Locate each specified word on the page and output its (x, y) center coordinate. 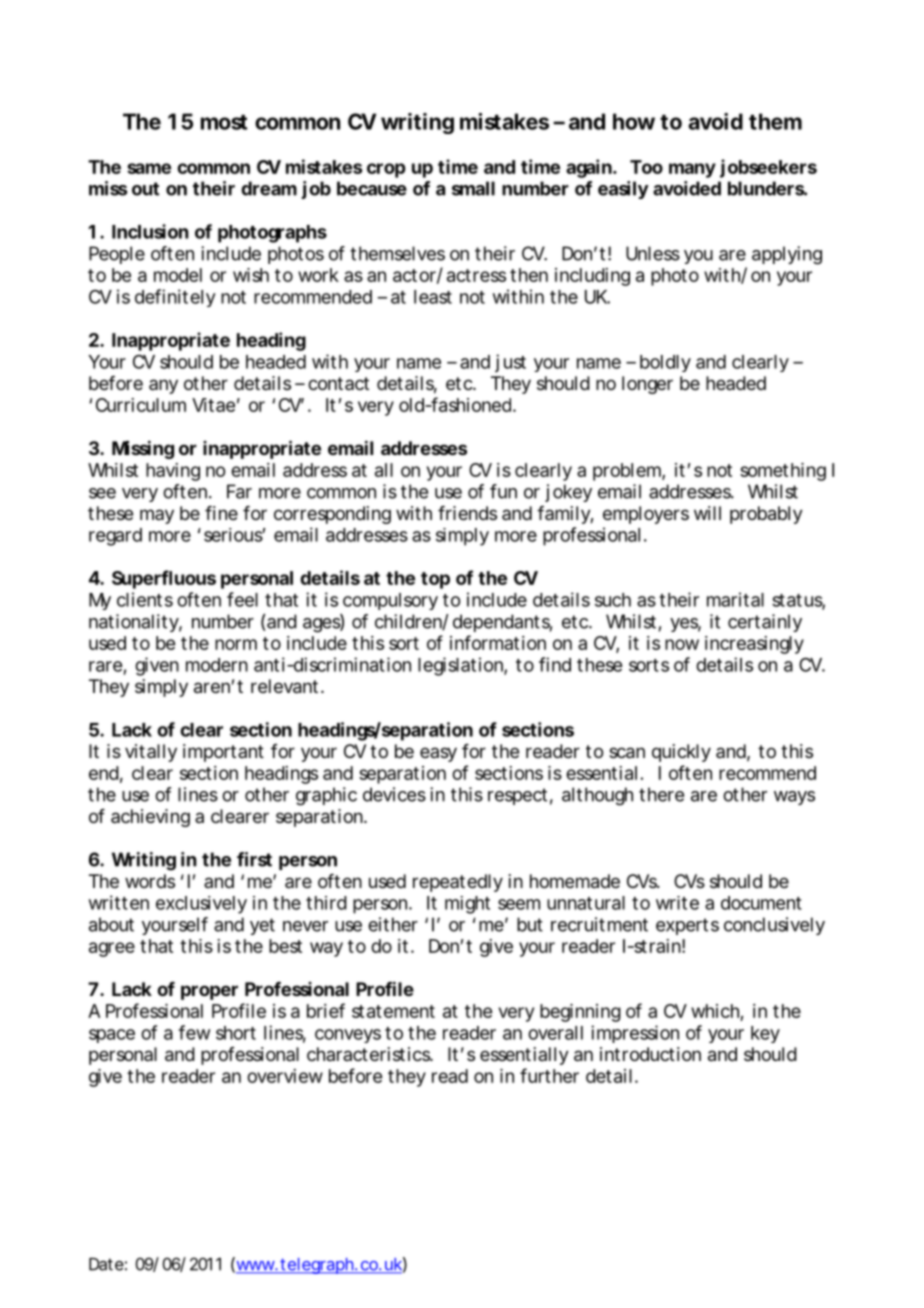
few (194, 1032)
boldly (665, 363)
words (150, 881)
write (677, 903)
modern (217, 665)
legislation (461, 666)
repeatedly (458, 883)
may (157, 516)
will (707, 513)
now (682, 644)
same (149, 168)
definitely (175, 298)
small (473, 188)
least (433, 297)
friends (467, 513)
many (692, 170)
